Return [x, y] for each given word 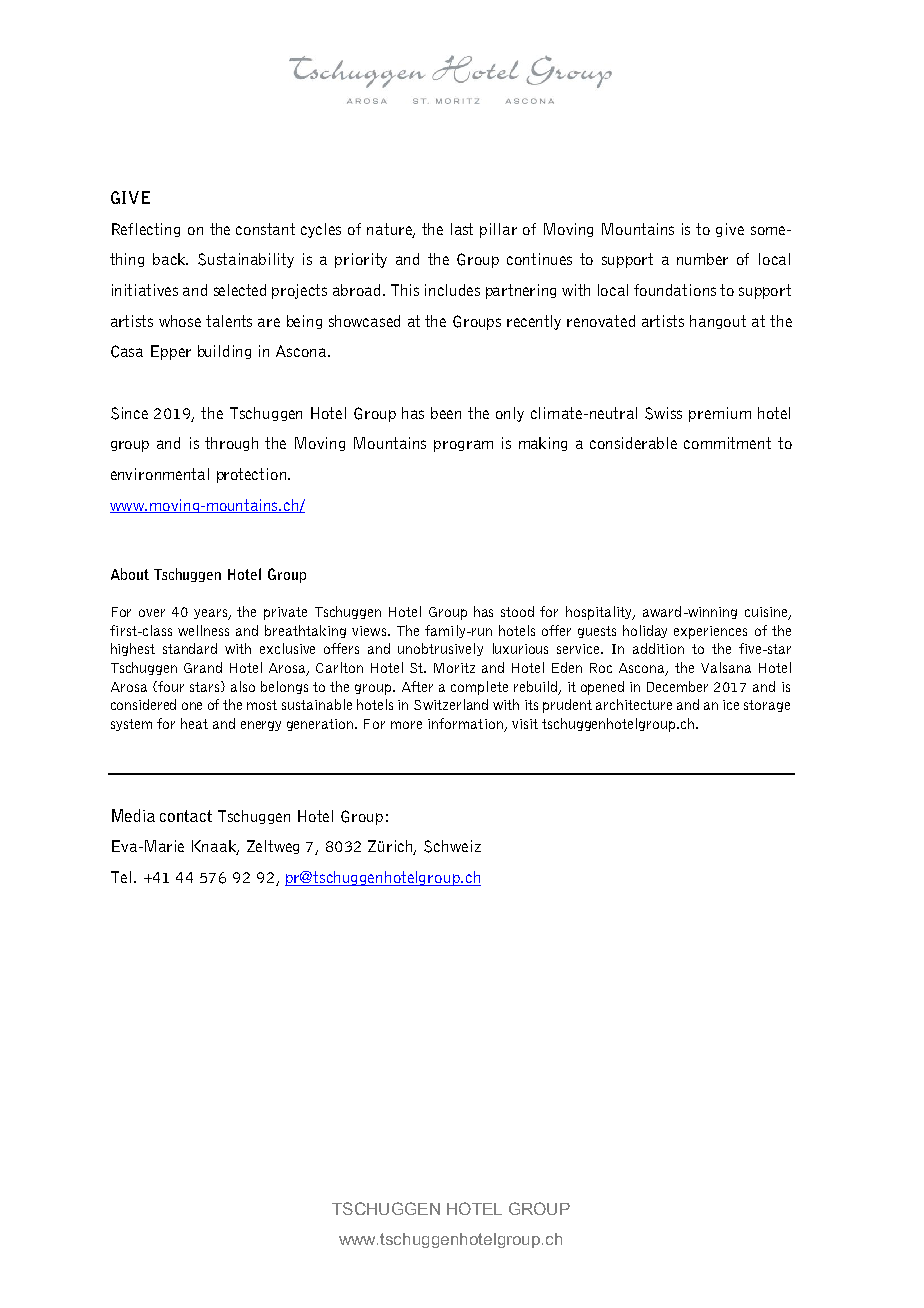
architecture [634, 704]
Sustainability [246, 260]
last [462, 229]
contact [186, 816]
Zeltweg [273, 847]
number [702, 259]
